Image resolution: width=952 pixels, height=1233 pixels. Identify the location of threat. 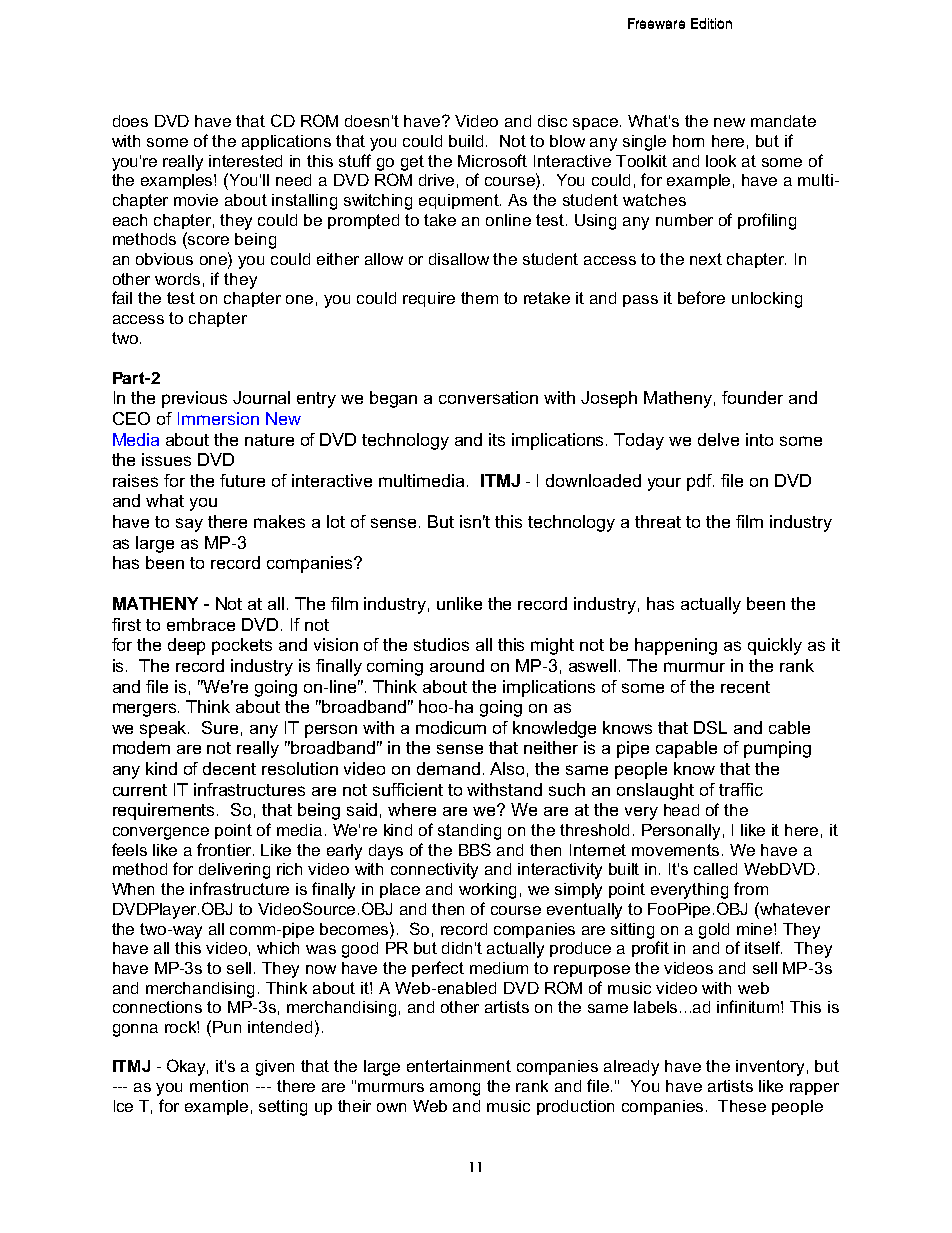
(658, 521).
